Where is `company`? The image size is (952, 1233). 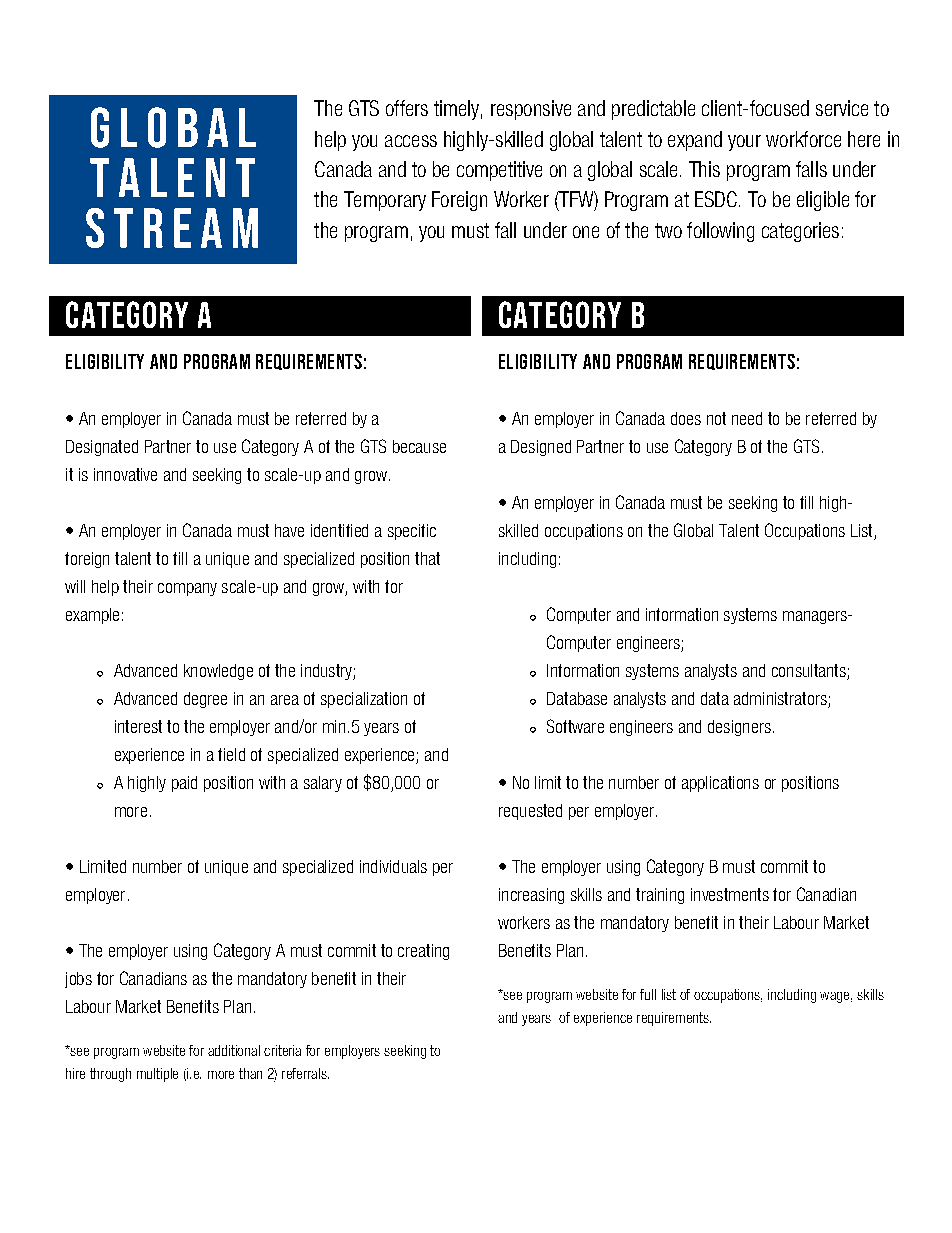
company is located at coordinates (187, 589).
